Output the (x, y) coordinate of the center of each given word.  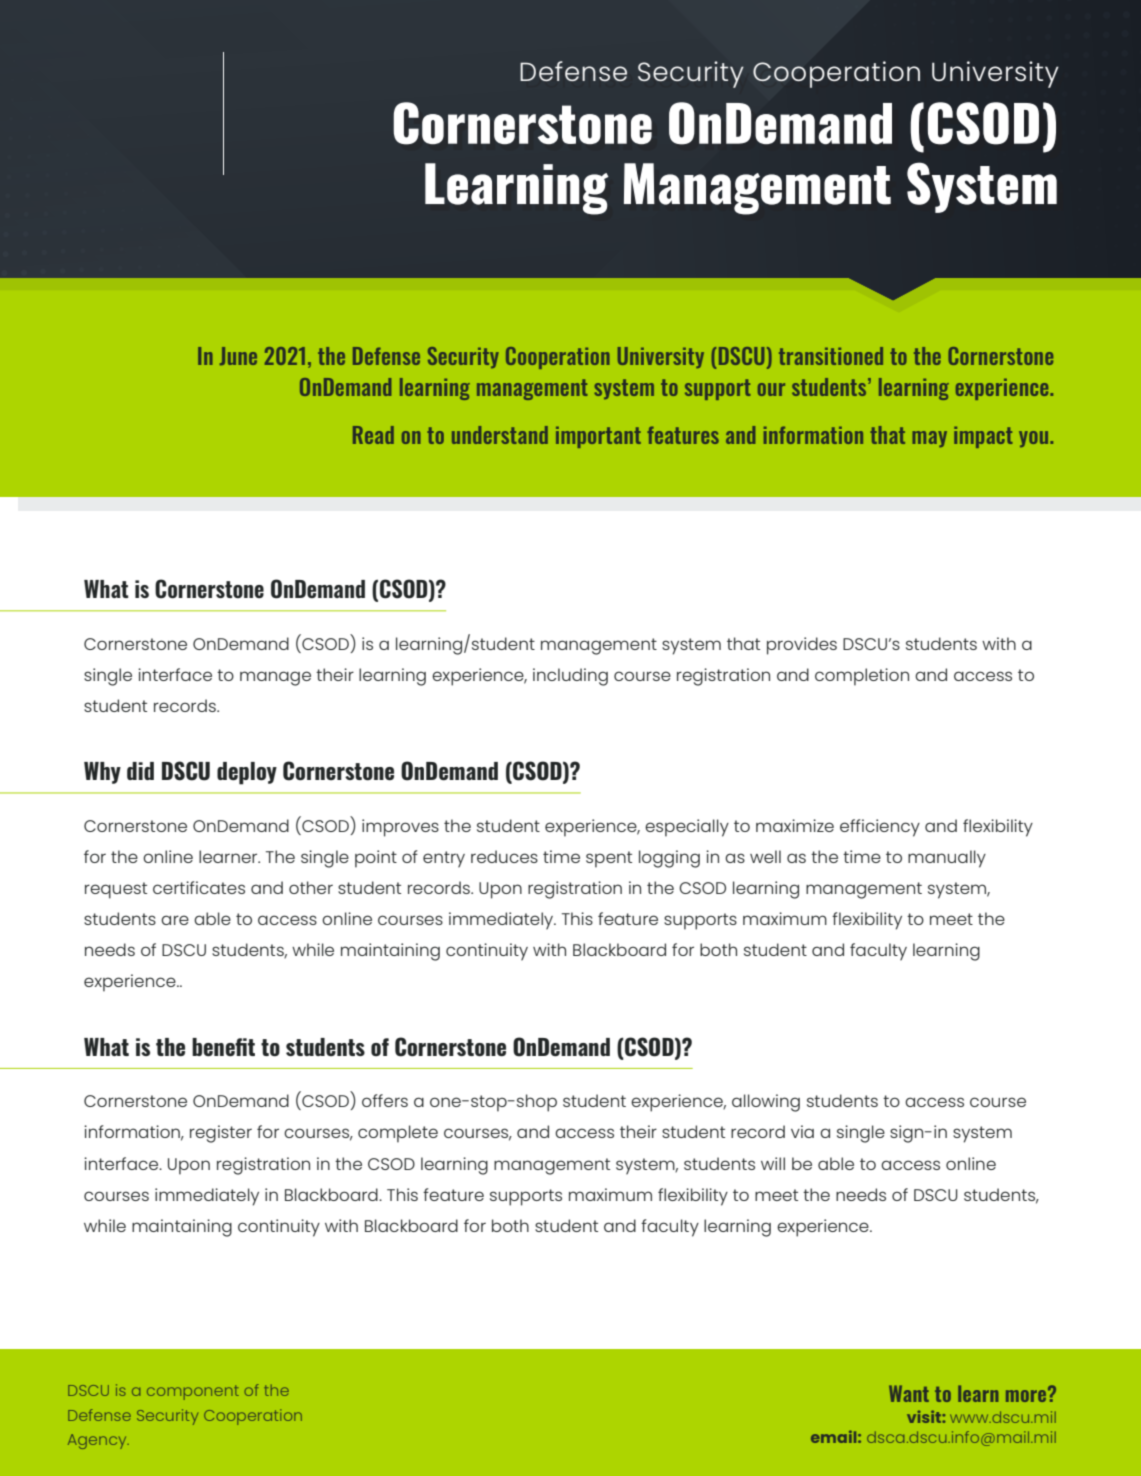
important (598, 437)
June (238, 356)
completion (862, 677)
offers (385, 1100)
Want (909, 1393)
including (570, 677)
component (193, 1392)
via (802, 1131)
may (929, 439)
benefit (223, 1047)
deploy (247, 773)
